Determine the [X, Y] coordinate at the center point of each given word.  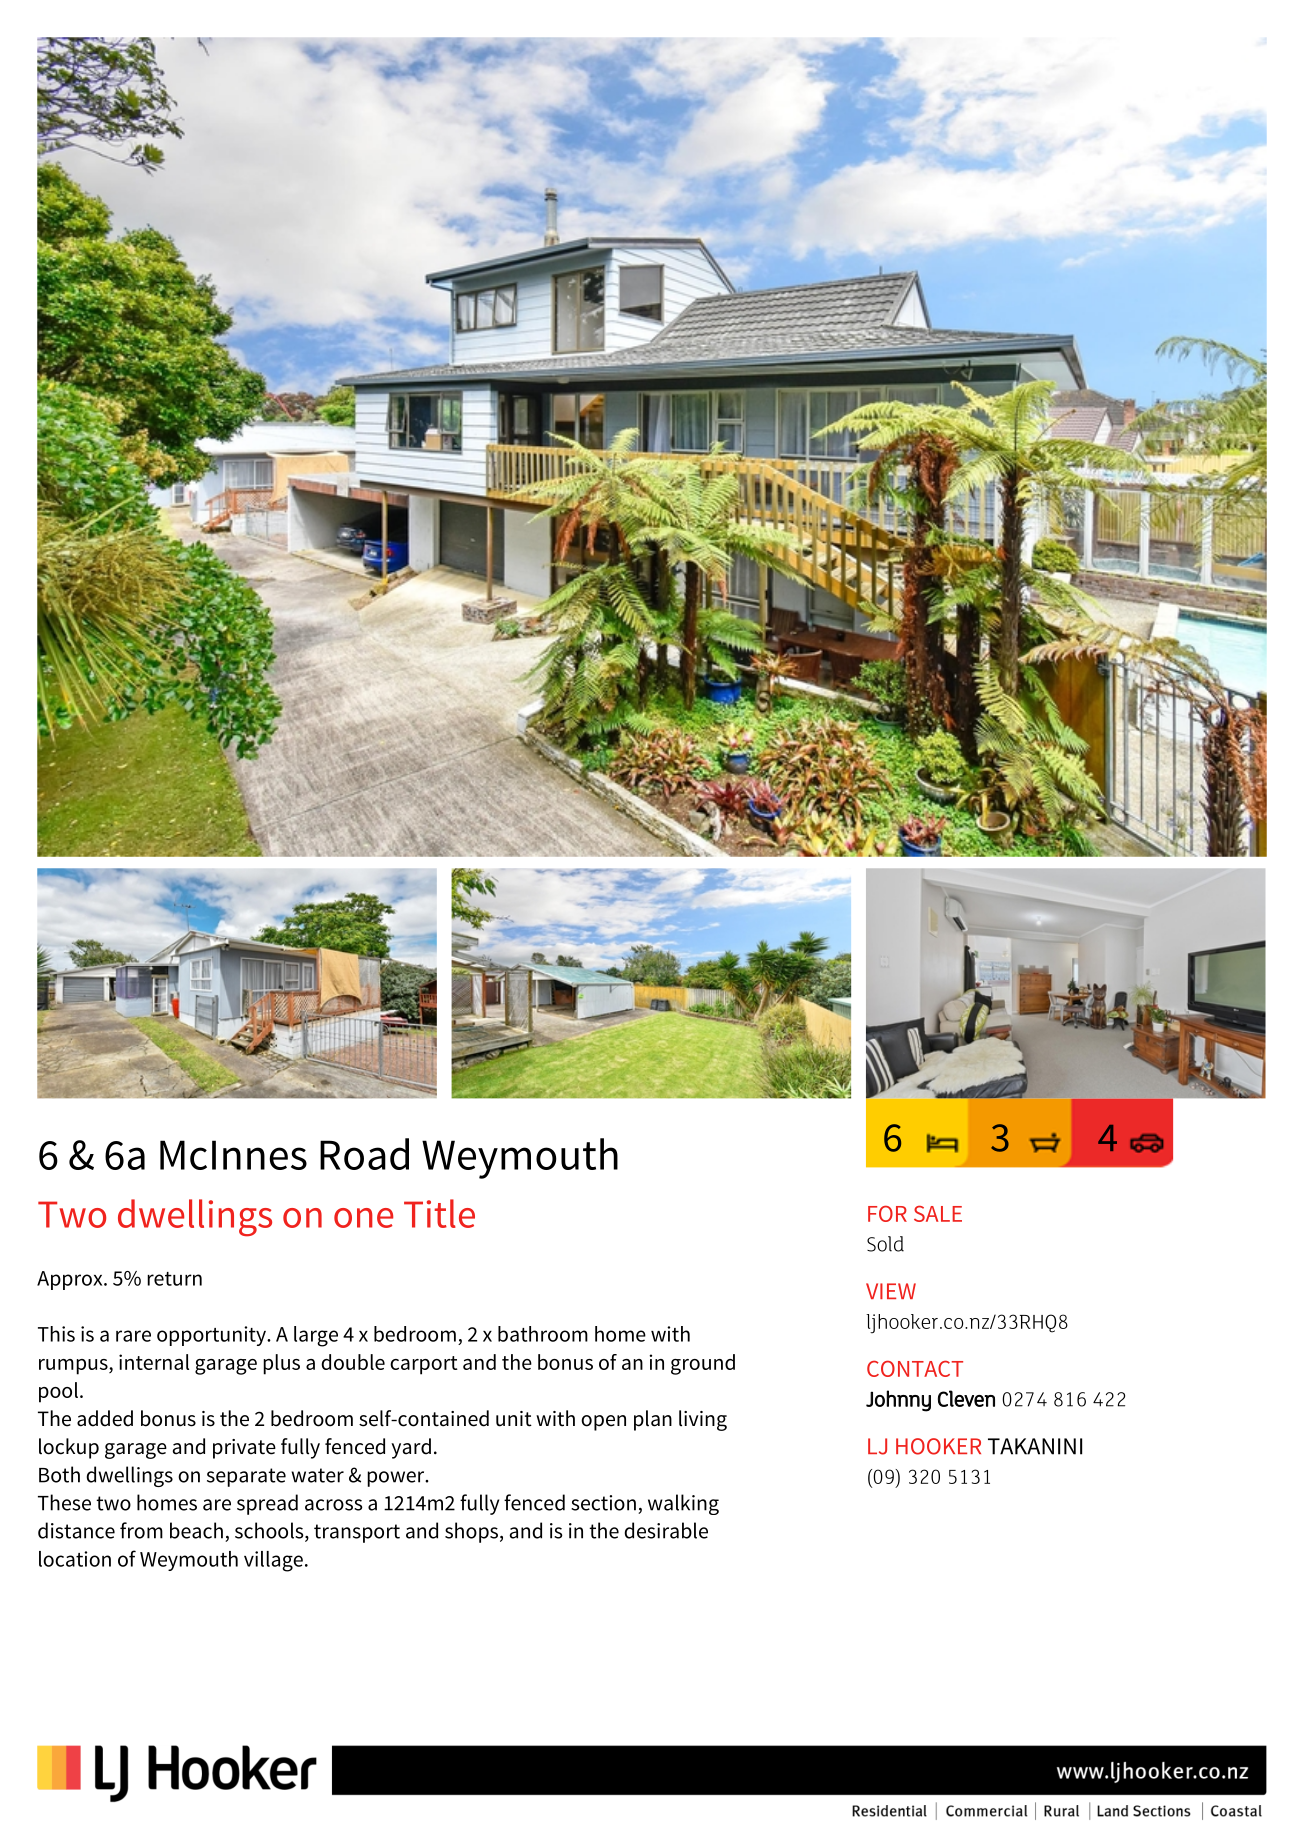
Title [439, 1213]
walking [683, 1504]
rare [133, 1336]
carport [424, 1365]
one [363, 1218]
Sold [885, 1244]
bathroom [543, 1334]
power [397, 1479]
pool [58, 1392]
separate [246, 1477]
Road [364, 1154]
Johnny [898, 1401]
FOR [887, 1213]
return [174, 1279]
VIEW [891, 1291]
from [141, 1530]
